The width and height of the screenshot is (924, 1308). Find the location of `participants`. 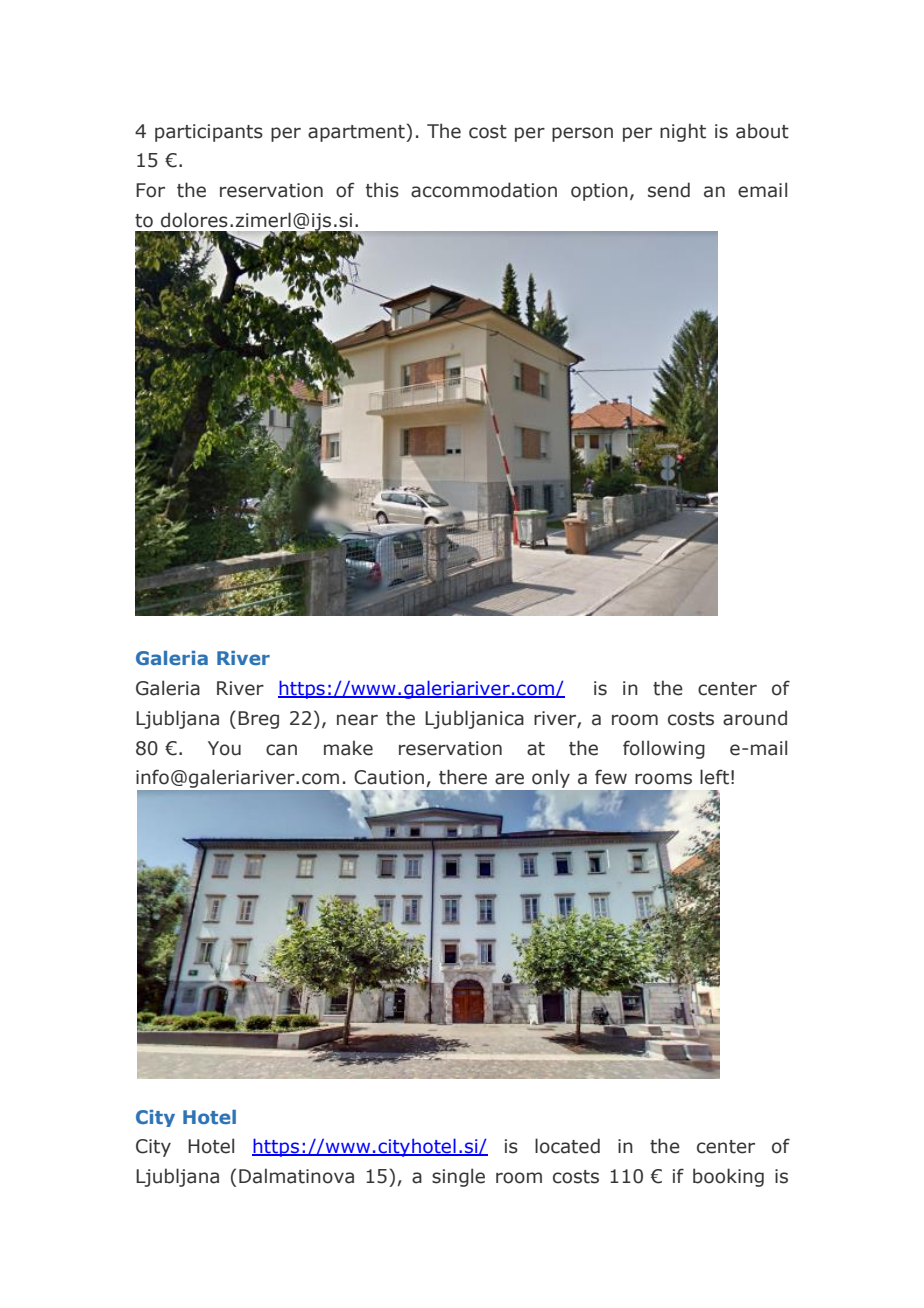

participants is located at coordinates (209, 133).
